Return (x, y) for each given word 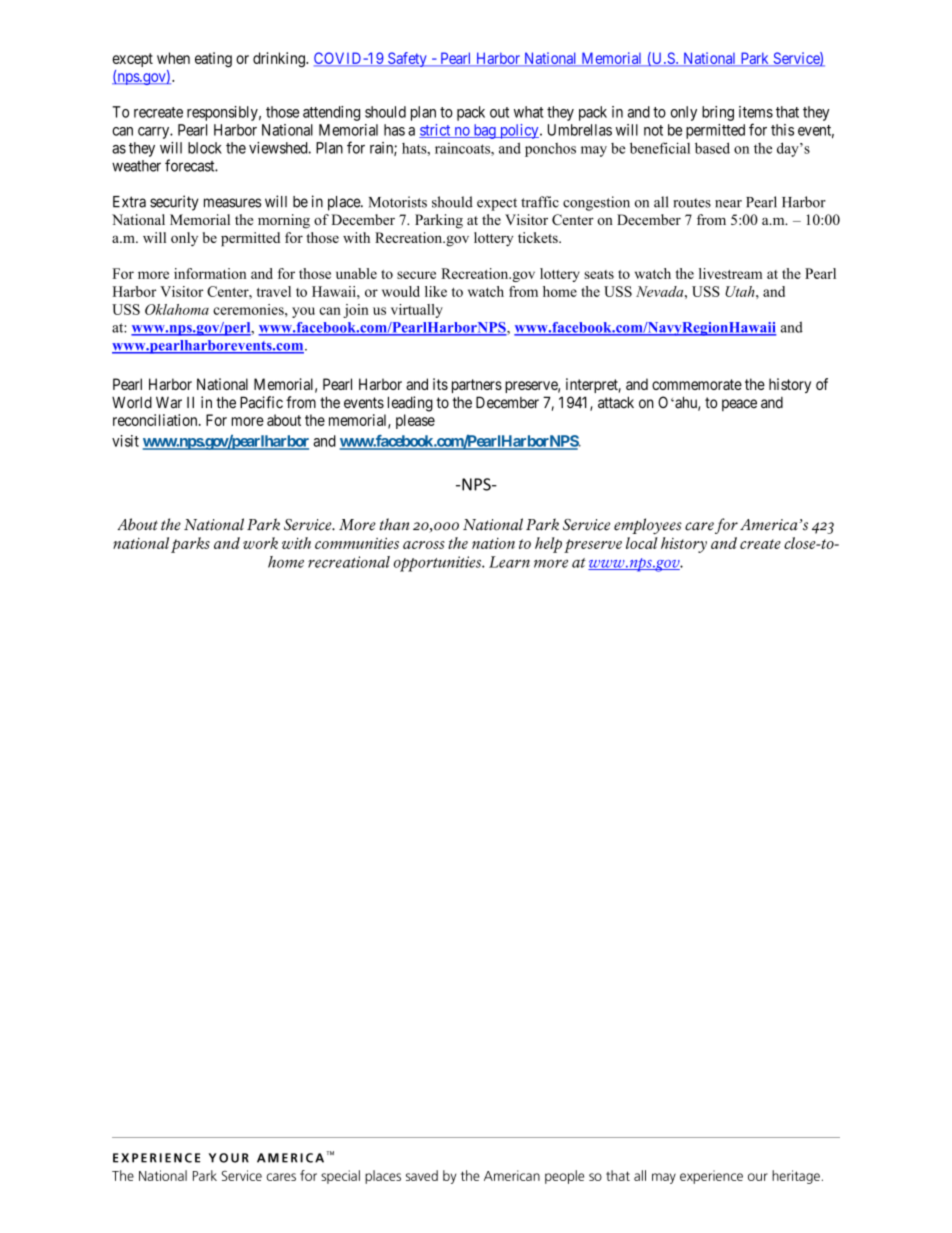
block (205, 148)
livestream (730, 273)
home (560, 291)
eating (213, 60)
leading (410, 404)
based (712, 148)
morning (284, 221)
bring (718, 113)
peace (739, 405)
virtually (417, 311)
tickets (539, 237)
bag (484, 131)
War (169, 402)
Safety (407, 59)
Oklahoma (177, 309)
